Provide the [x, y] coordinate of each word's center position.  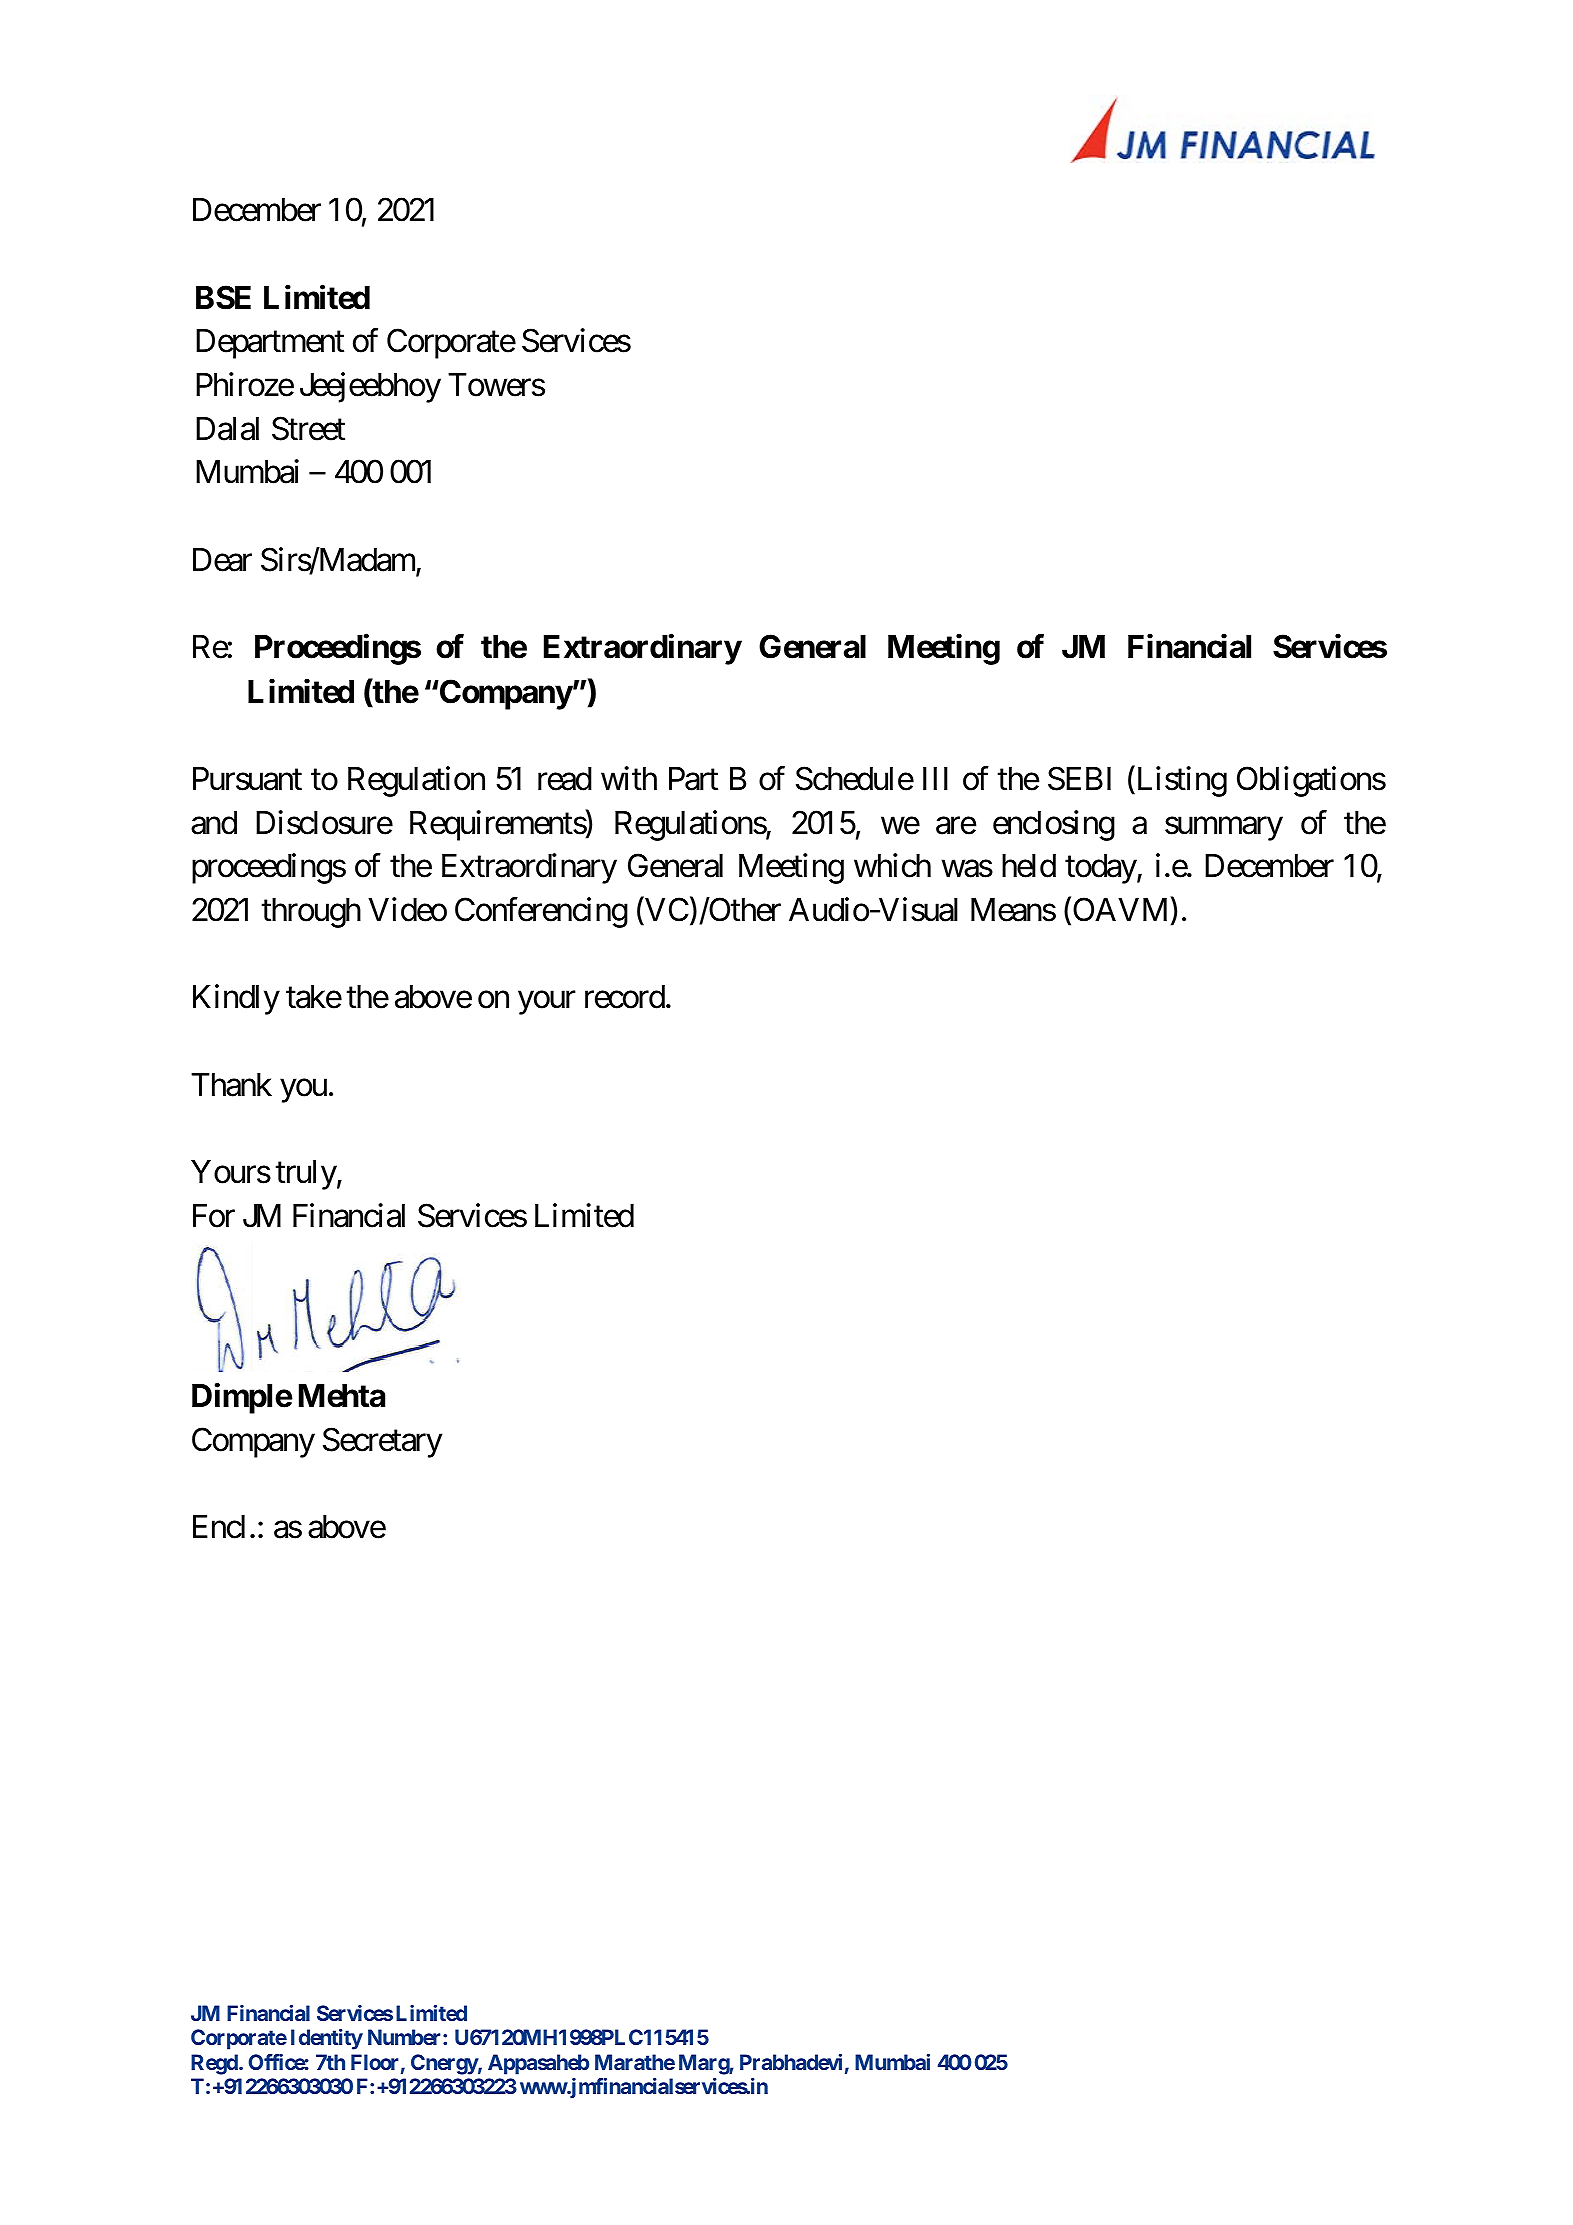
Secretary [382, 1442]
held [1029, 866]
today [1101, 869]
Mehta [342, 1396]
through [311, 913]
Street [308, 428]
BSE [223, 297]
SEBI [1079, 778]
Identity [327, 2039]
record [625, 997]
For [214, 1216]
